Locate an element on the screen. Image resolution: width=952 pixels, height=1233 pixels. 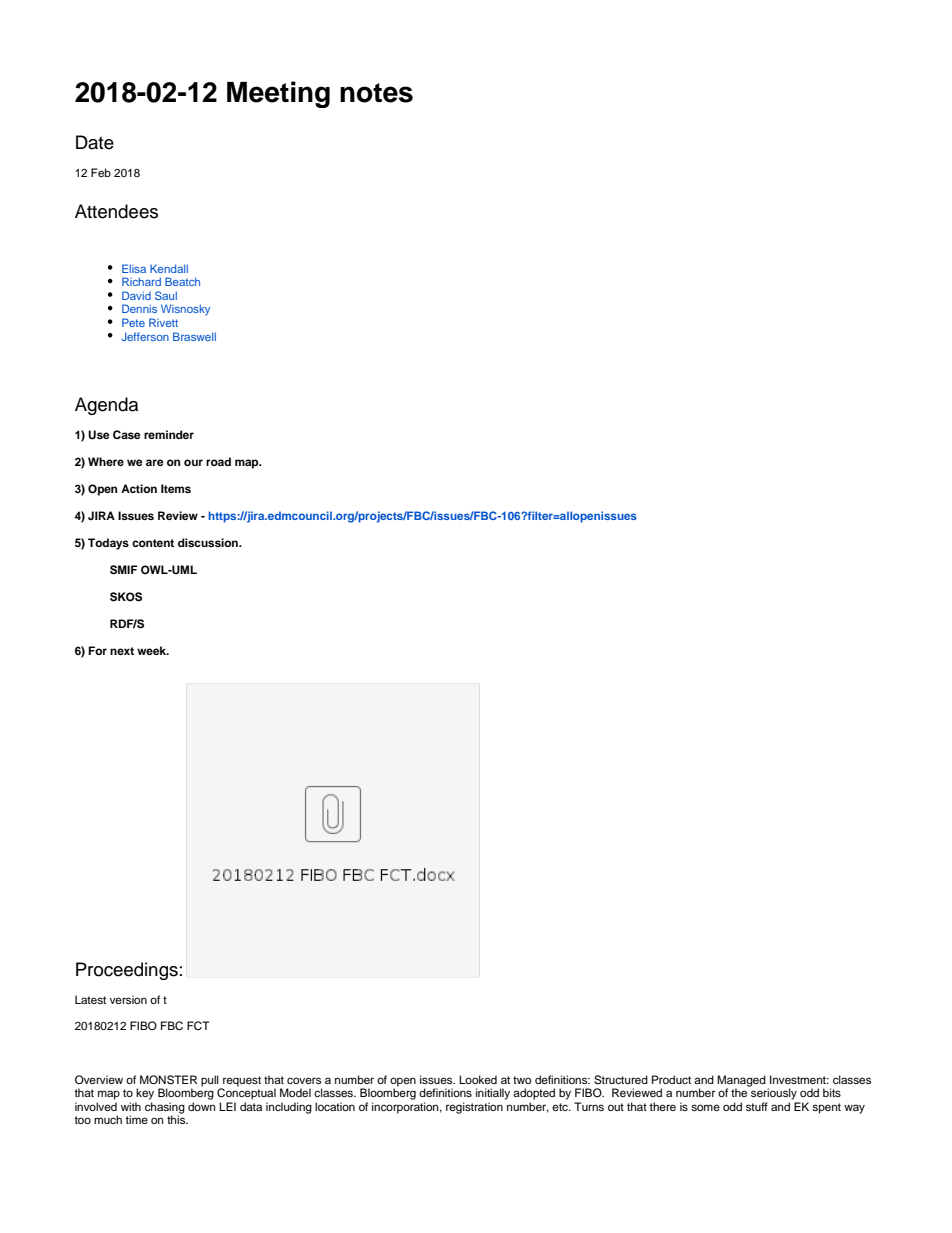
Date is located at coordinates (95, 142).
